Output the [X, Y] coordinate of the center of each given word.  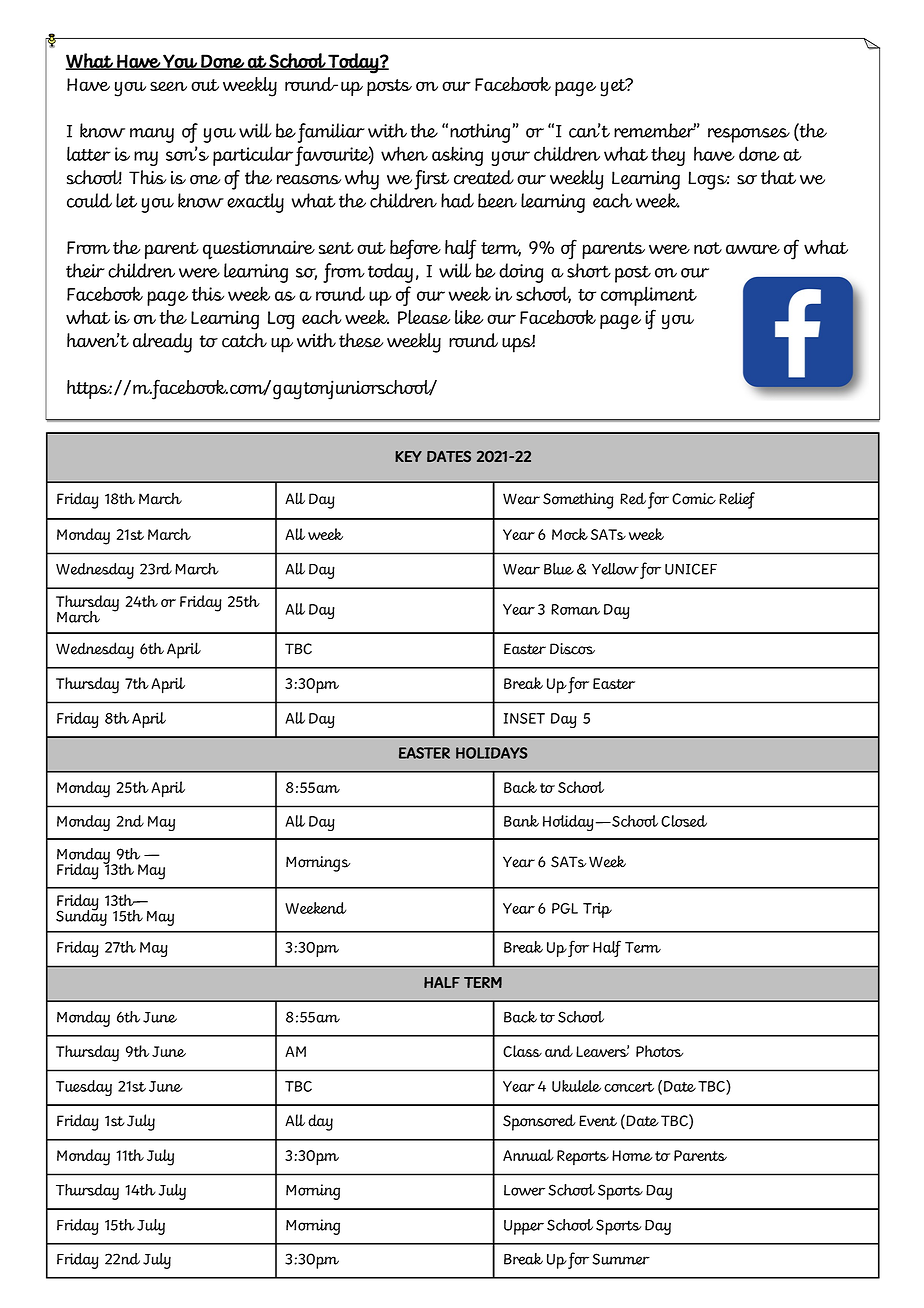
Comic [694, 499]
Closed [684, 821]
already [162, 343]
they [668, 156]
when [404, 153]
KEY [408, 456]
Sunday [81, 916]
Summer [621, 1259]
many [152, 135]
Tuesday [84, 1088]
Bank [521, 821]
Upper [524, 1227]
